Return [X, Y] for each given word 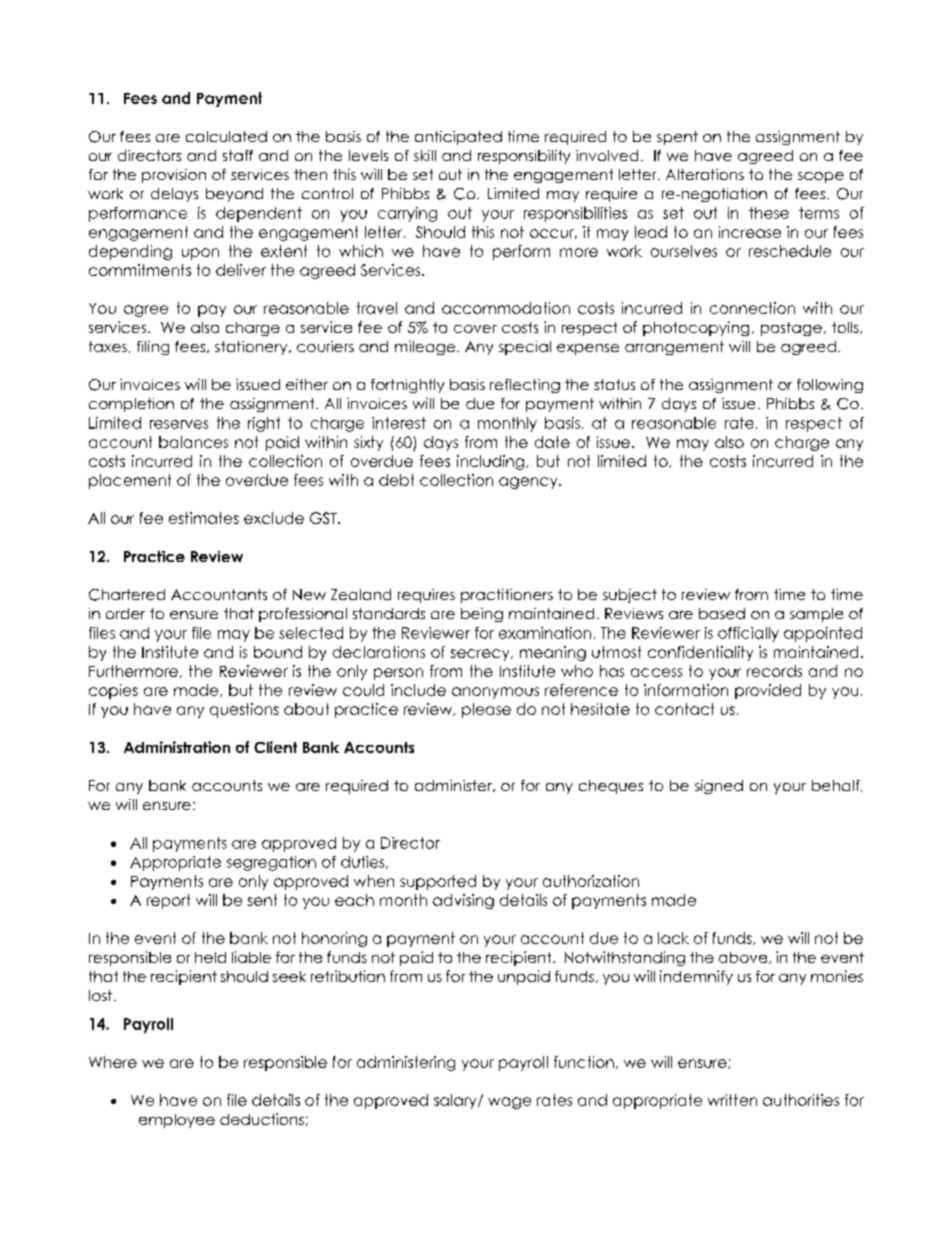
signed [719, 787]
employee [177, 1121]
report [168, 901]
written [732, 1100]
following [830, 386]
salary [456, 1101]
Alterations [705, 174]
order [125, 613]
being [482, 615]
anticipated [458, 138]
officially [748, 634]
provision [174, 176]
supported [438, 882]
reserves [179, 424]
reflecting [525, 386]
